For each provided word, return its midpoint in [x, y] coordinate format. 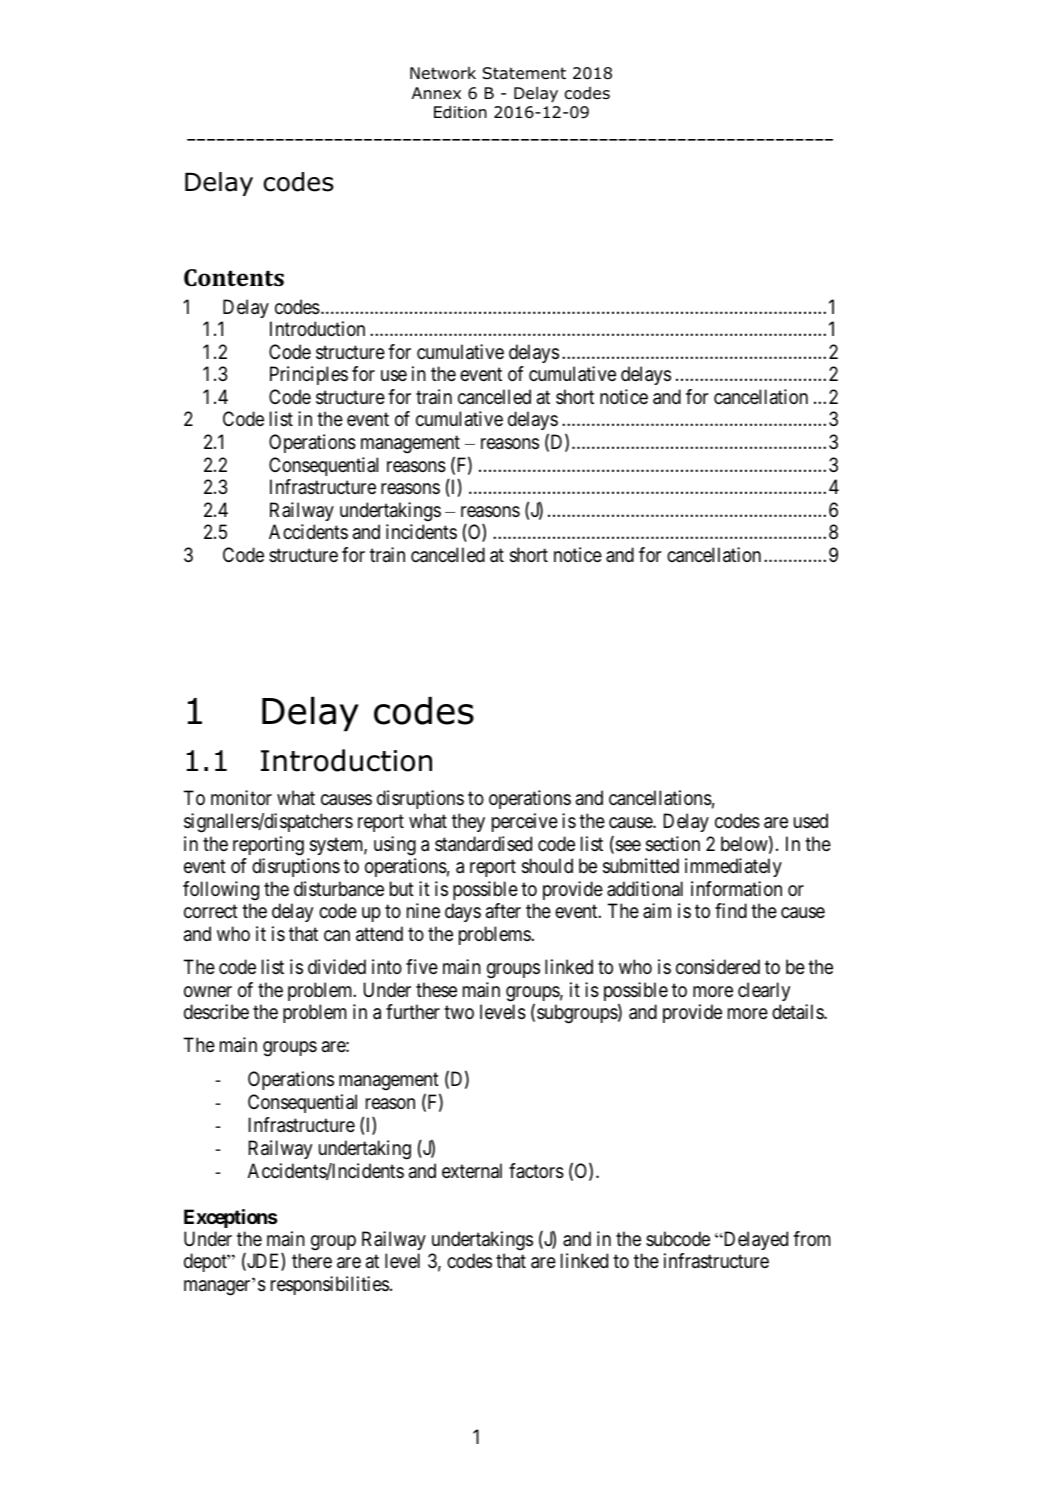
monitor [241, 797]
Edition [460, 112]
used [811, 820]
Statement [524, 73]
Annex [436, 93]
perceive [525, 822]
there [312, 1260]
